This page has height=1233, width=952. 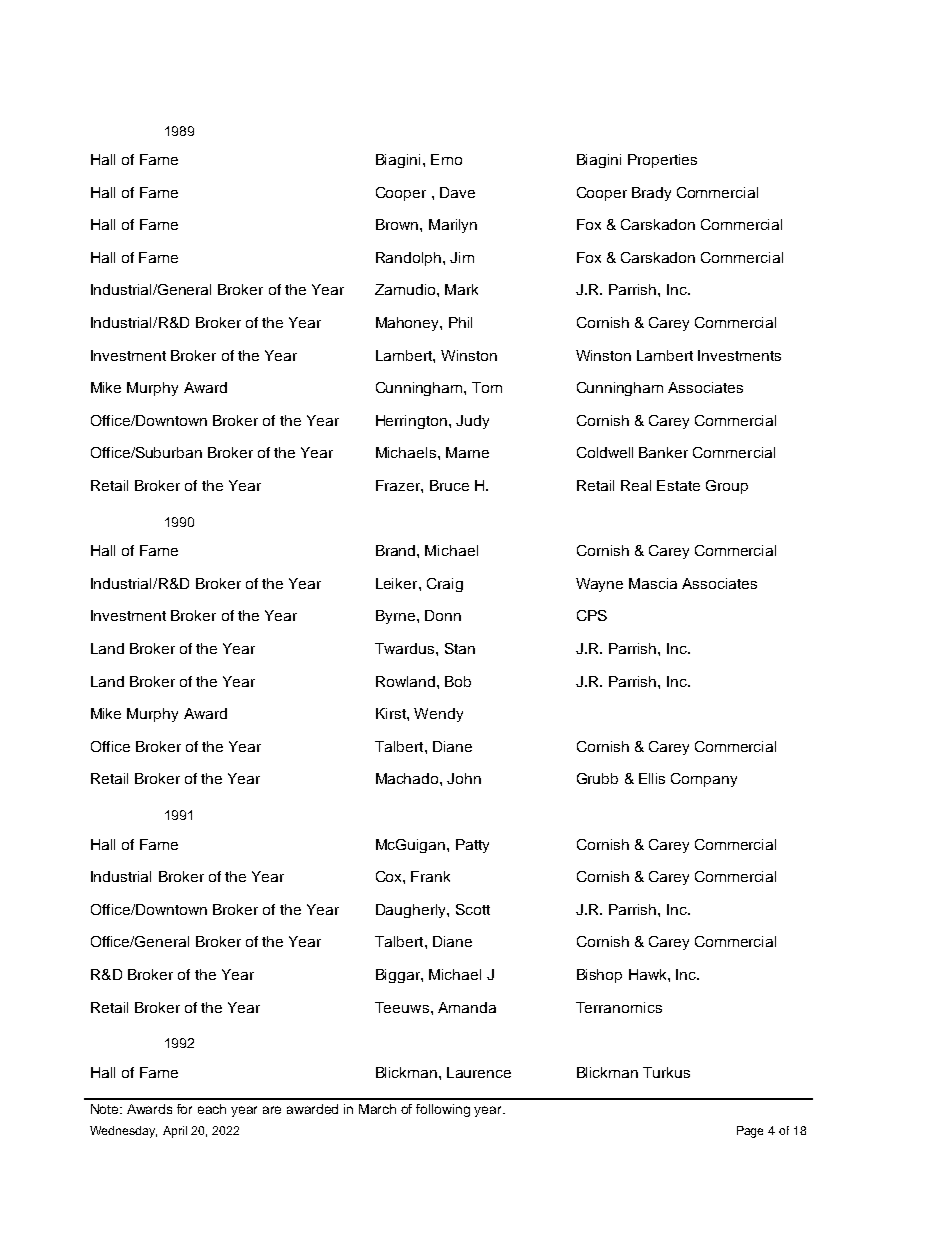 What do you see at coordinates (397, 617) in the page?
I see `Byrne` at bounding box center [397, 617].
